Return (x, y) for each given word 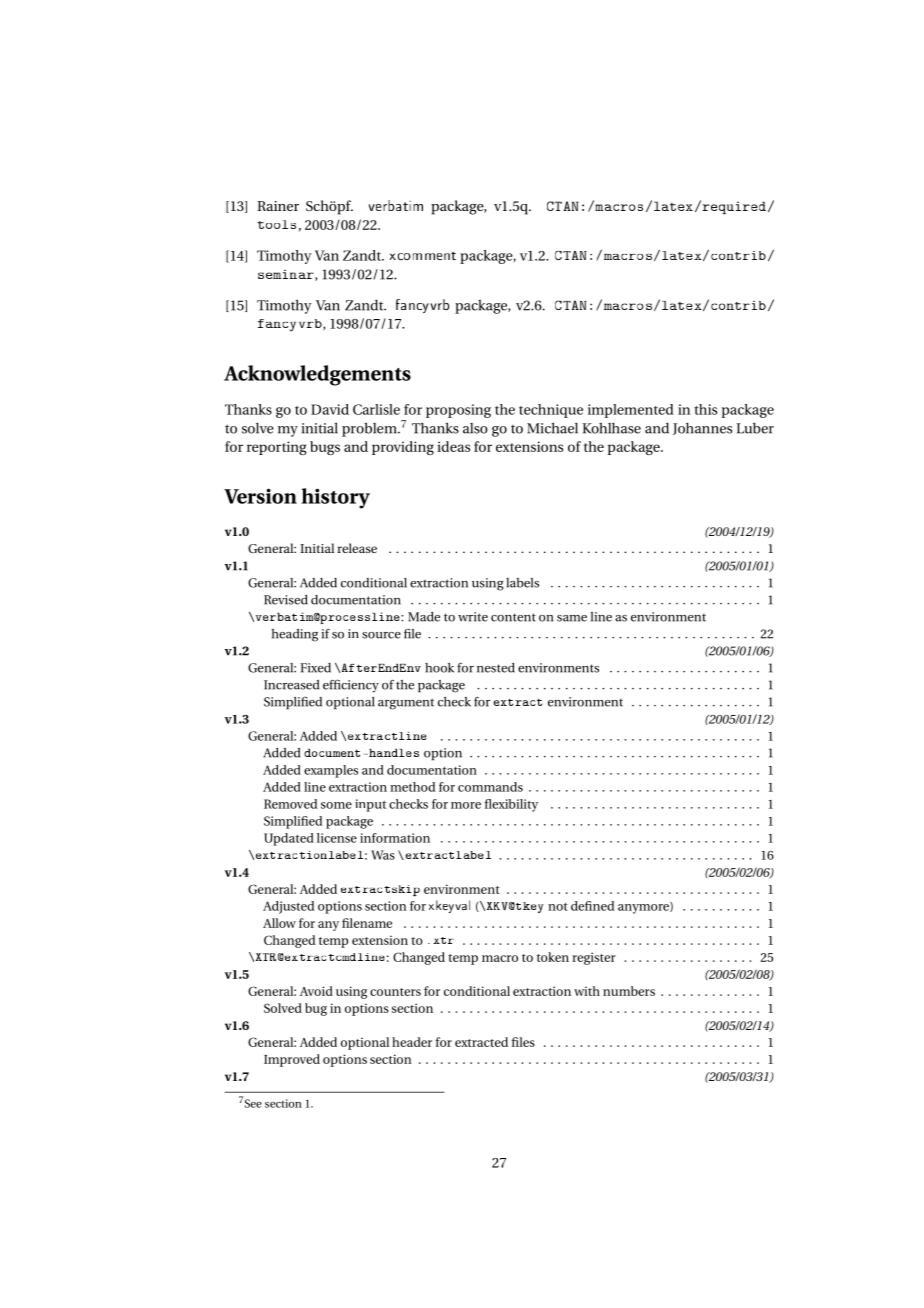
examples (331, 771)
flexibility (511, 805)
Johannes (702, 428)
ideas (453, 446)
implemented (631, 411)
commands (490, 787)
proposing (458, 411)
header (412, 1042)
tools (276, 224)
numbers (629, 991)
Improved (292, 1060)
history (336, 498)
